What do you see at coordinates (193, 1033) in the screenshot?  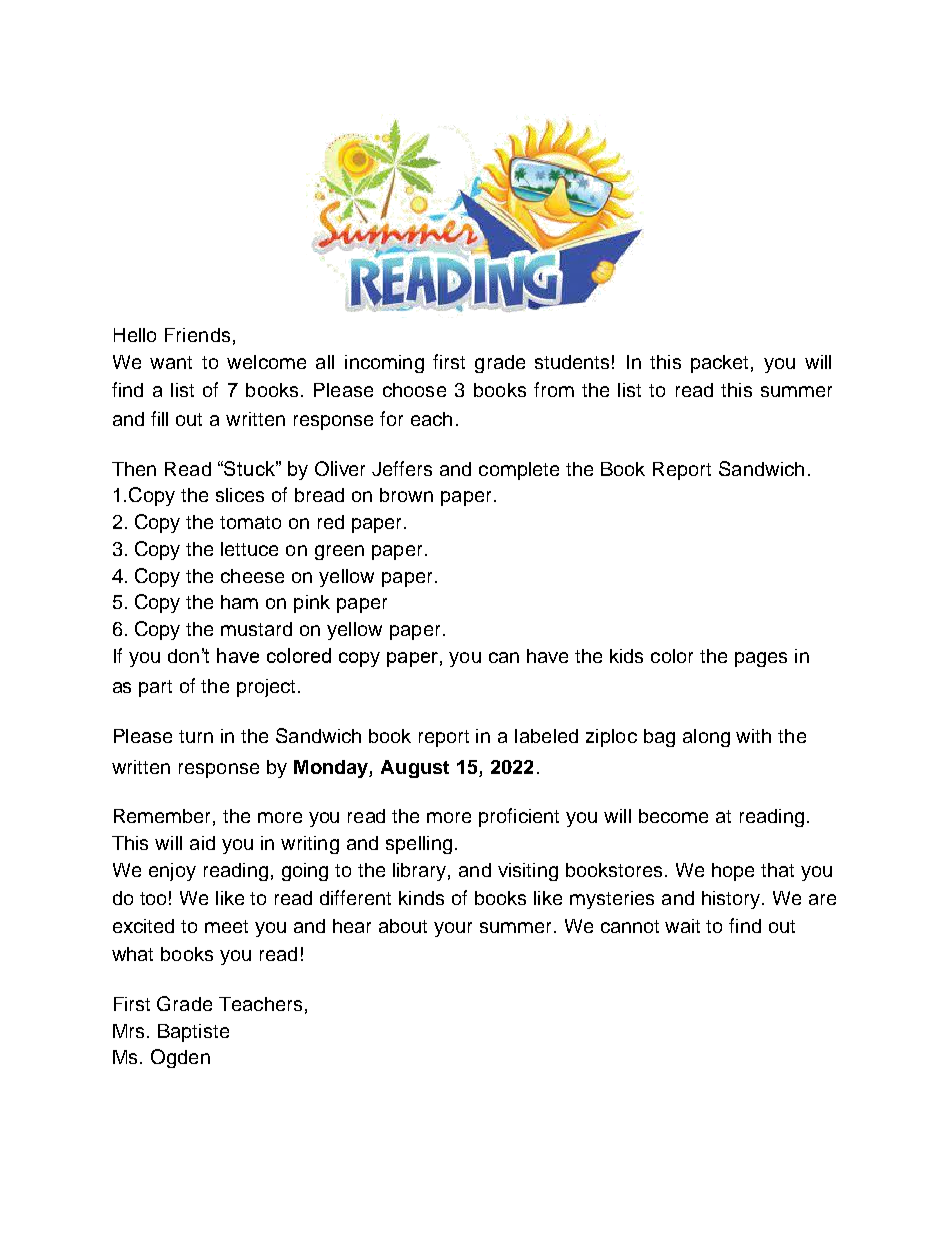 I see `Baptiste` at bounding box center [193, 1033].
